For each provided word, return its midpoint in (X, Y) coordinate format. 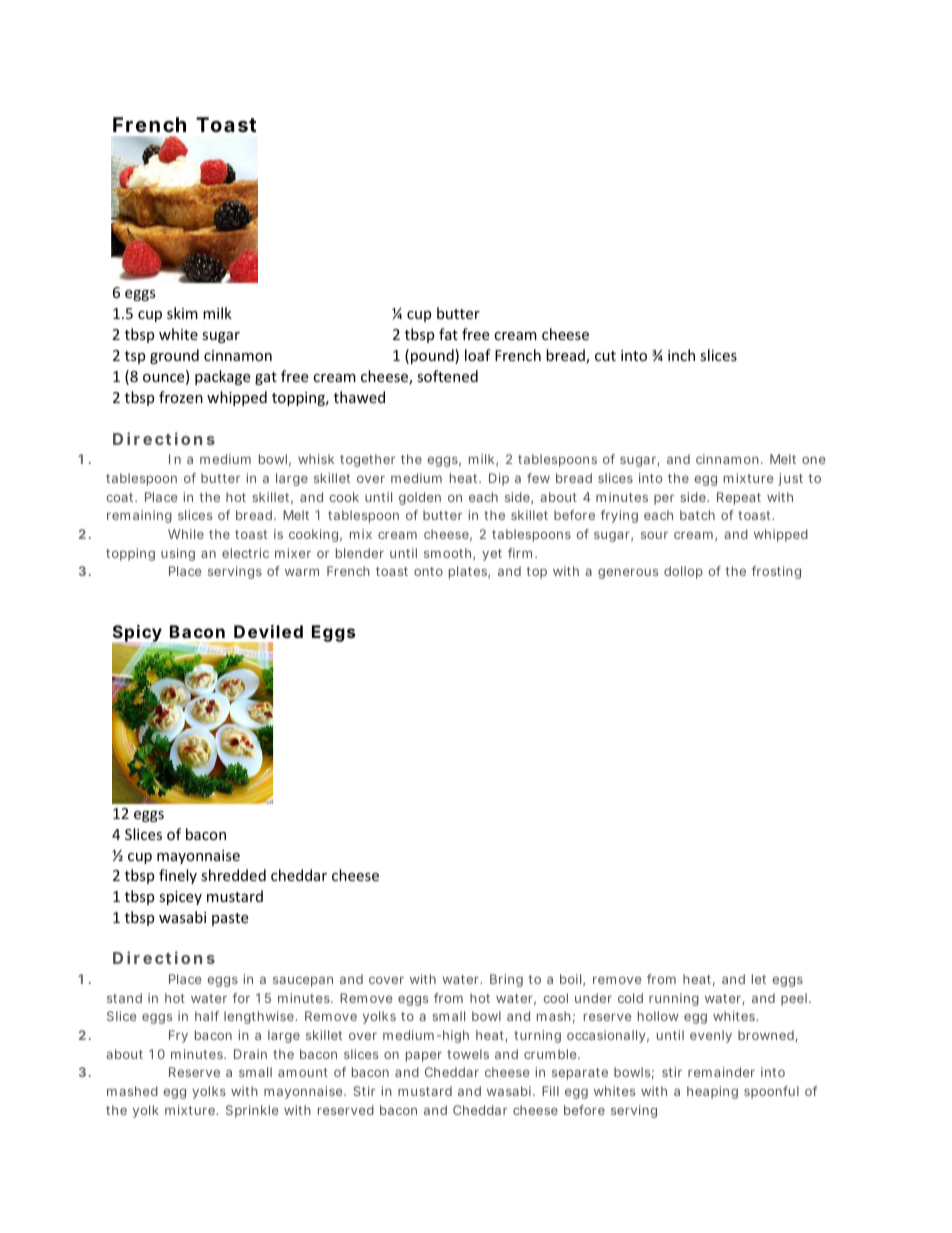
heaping (712, 1092)
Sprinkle (252, 1111)
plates (469, 572)
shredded (233, 875)
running (674, 999)
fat (448, 334)
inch (681, 355)
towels (468, 1054)
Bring (506, 980)
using (178, 554)
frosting (776, 572)
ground (174, 356)
